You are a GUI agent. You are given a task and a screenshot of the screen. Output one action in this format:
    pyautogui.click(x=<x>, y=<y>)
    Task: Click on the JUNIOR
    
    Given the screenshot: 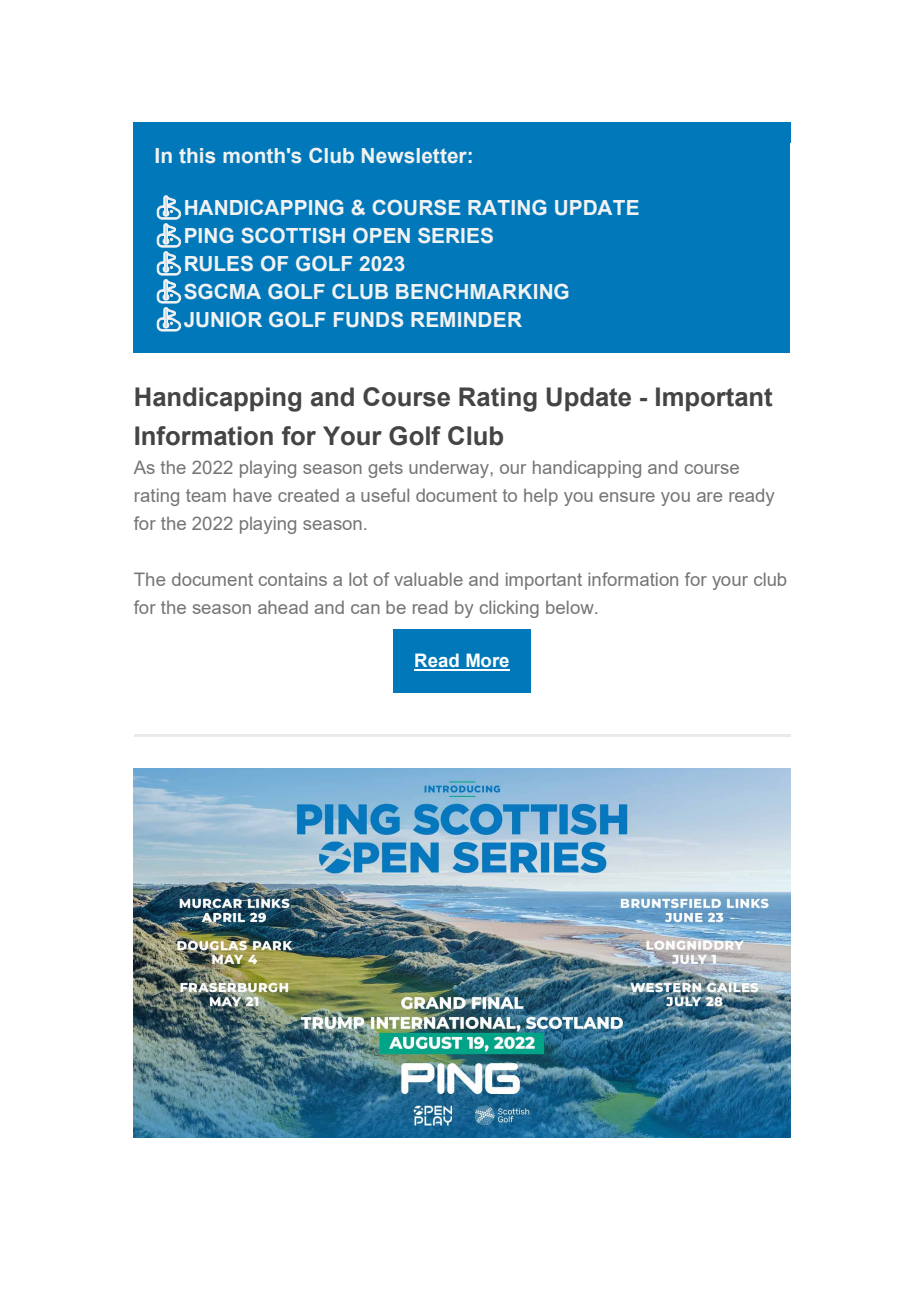 What is the action you would take?
    pyautogui.click(x=223, y=320)
